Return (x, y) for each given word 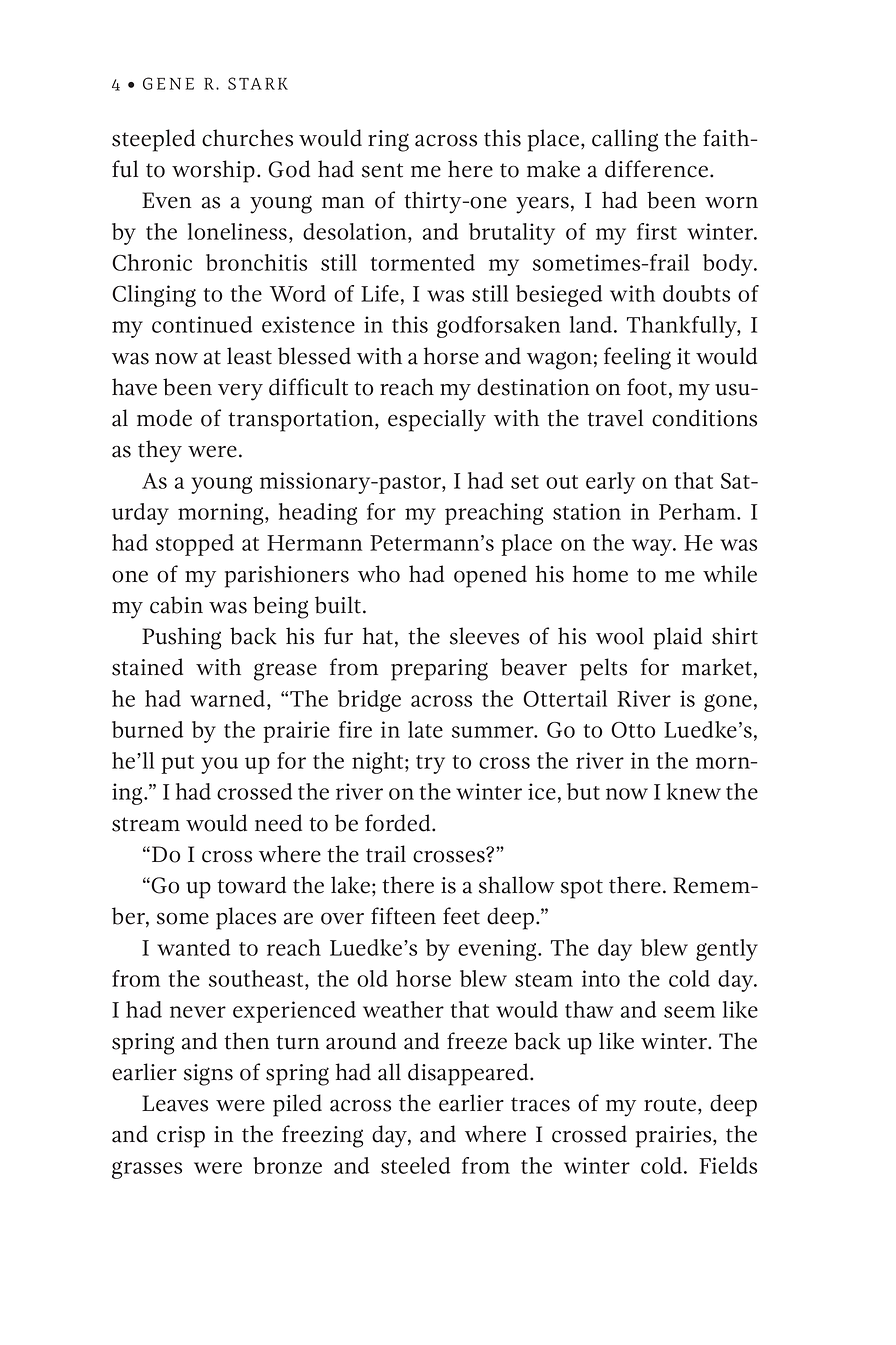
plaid (678, 638)
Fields (728, 1165)
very (240, 392)
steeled (415, 1165)
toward (251, 885)
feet (461, 916)
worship (213, 171)
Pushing (181, 638)
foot (647, 387)
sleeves (484, 636)
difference (658, 169)
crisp (181, 1137)
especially (437, 420)
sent (382, 170)
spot (582, 889)
